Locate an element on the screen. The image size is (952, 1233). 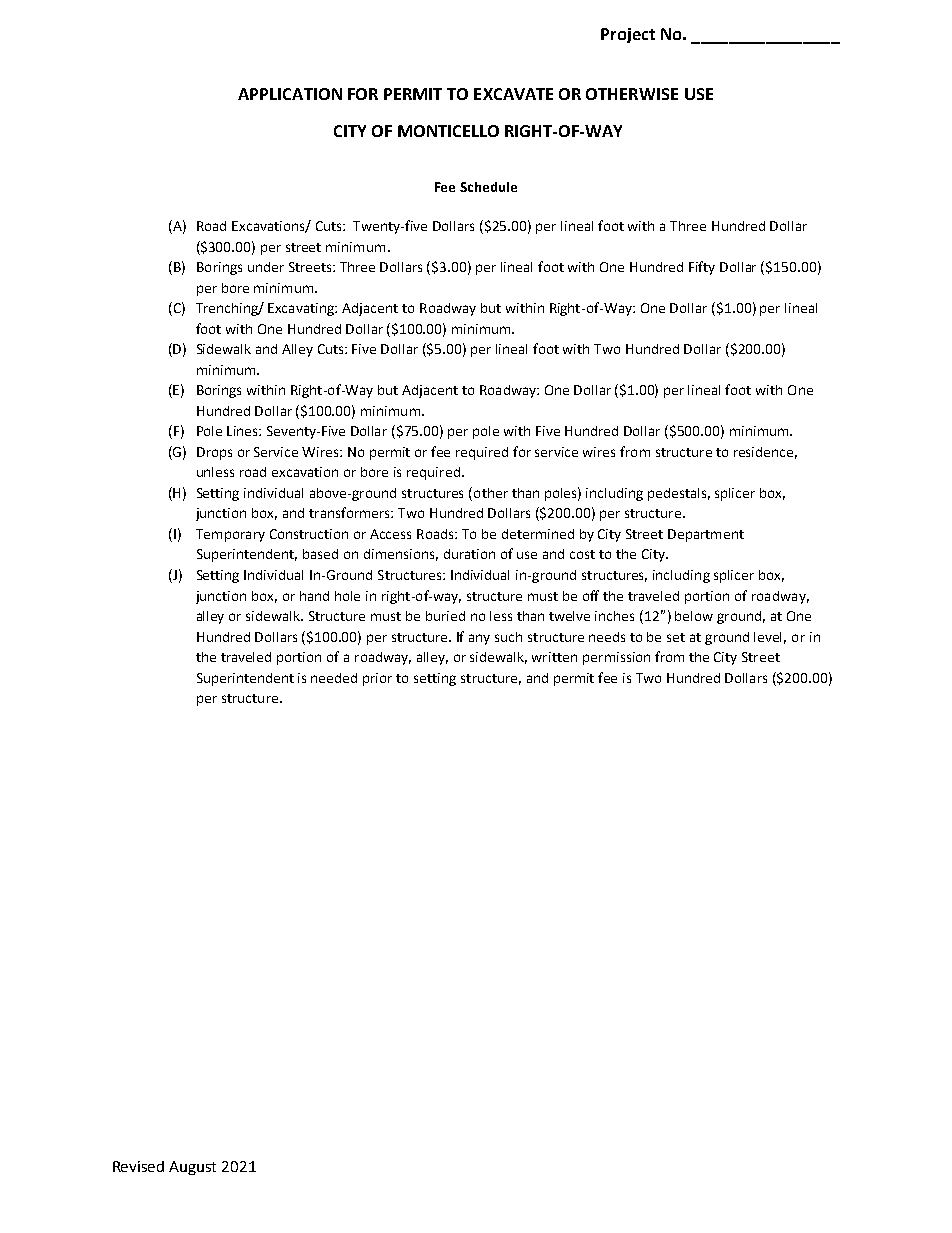
buried is located at coordinates (445, 616).
